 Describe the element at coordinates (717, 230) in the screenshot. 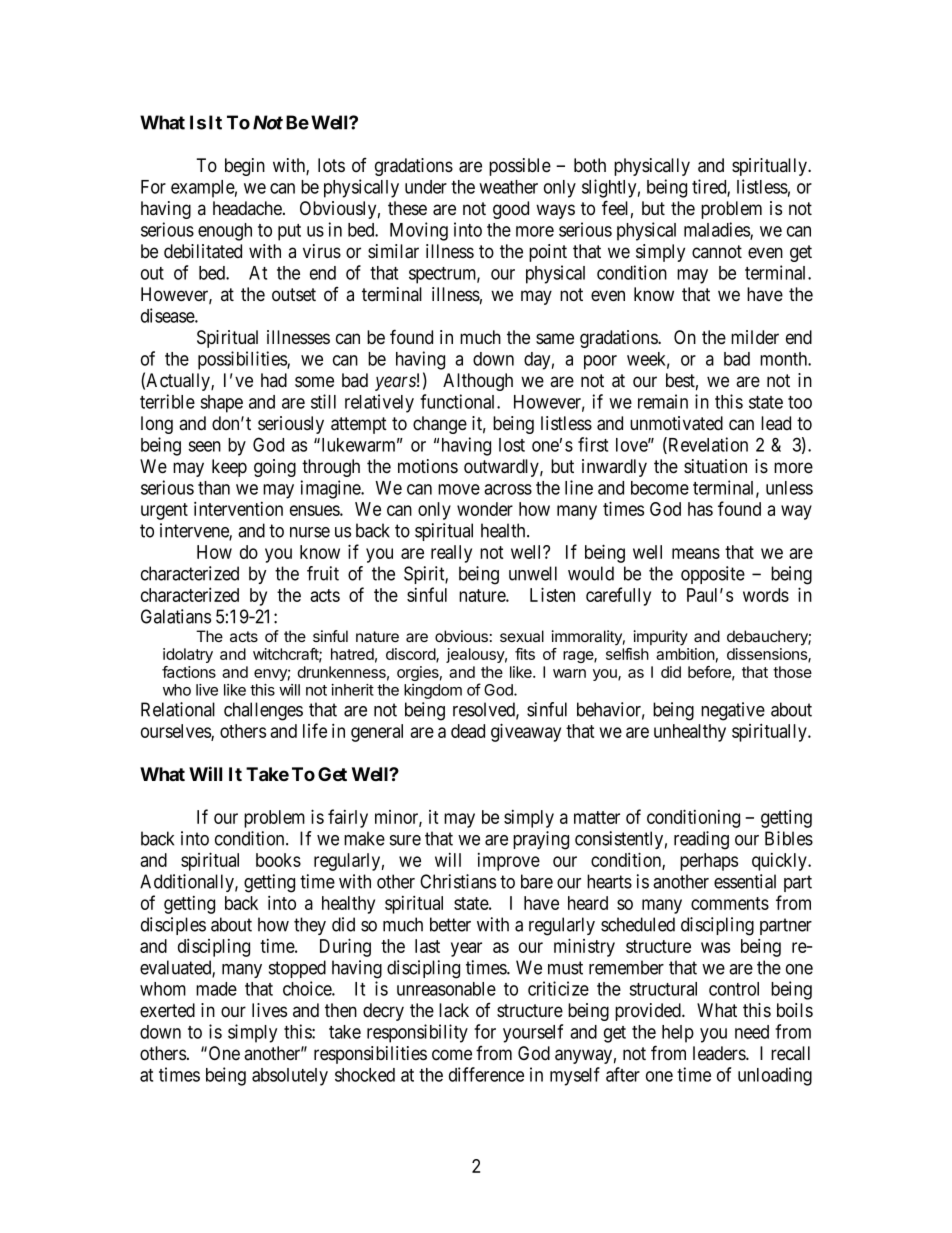

I see `maladies` at that location.
